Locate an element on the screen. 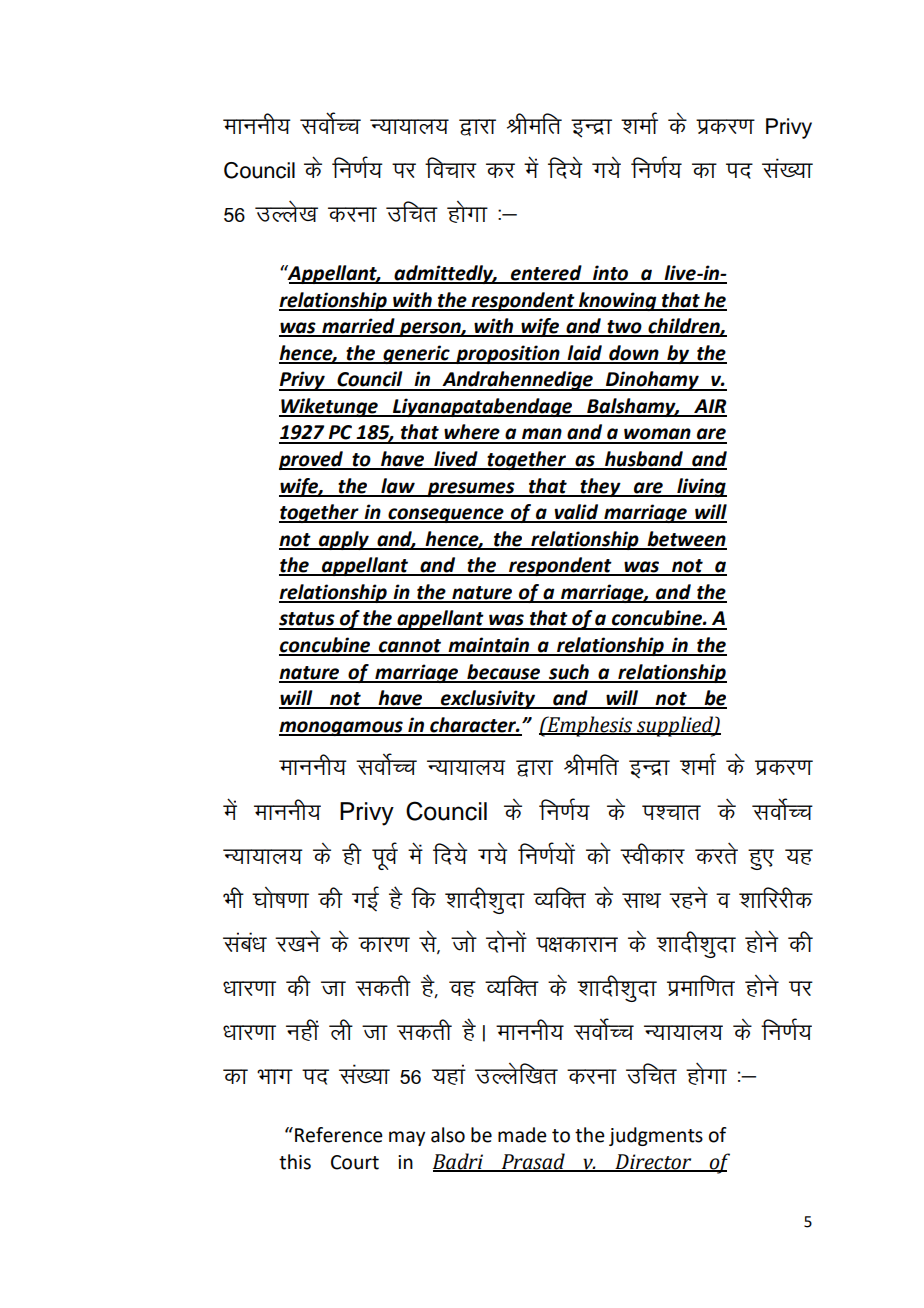 This screenshot has height=1308, width=924. made is located at coordinates (522, 1135).
